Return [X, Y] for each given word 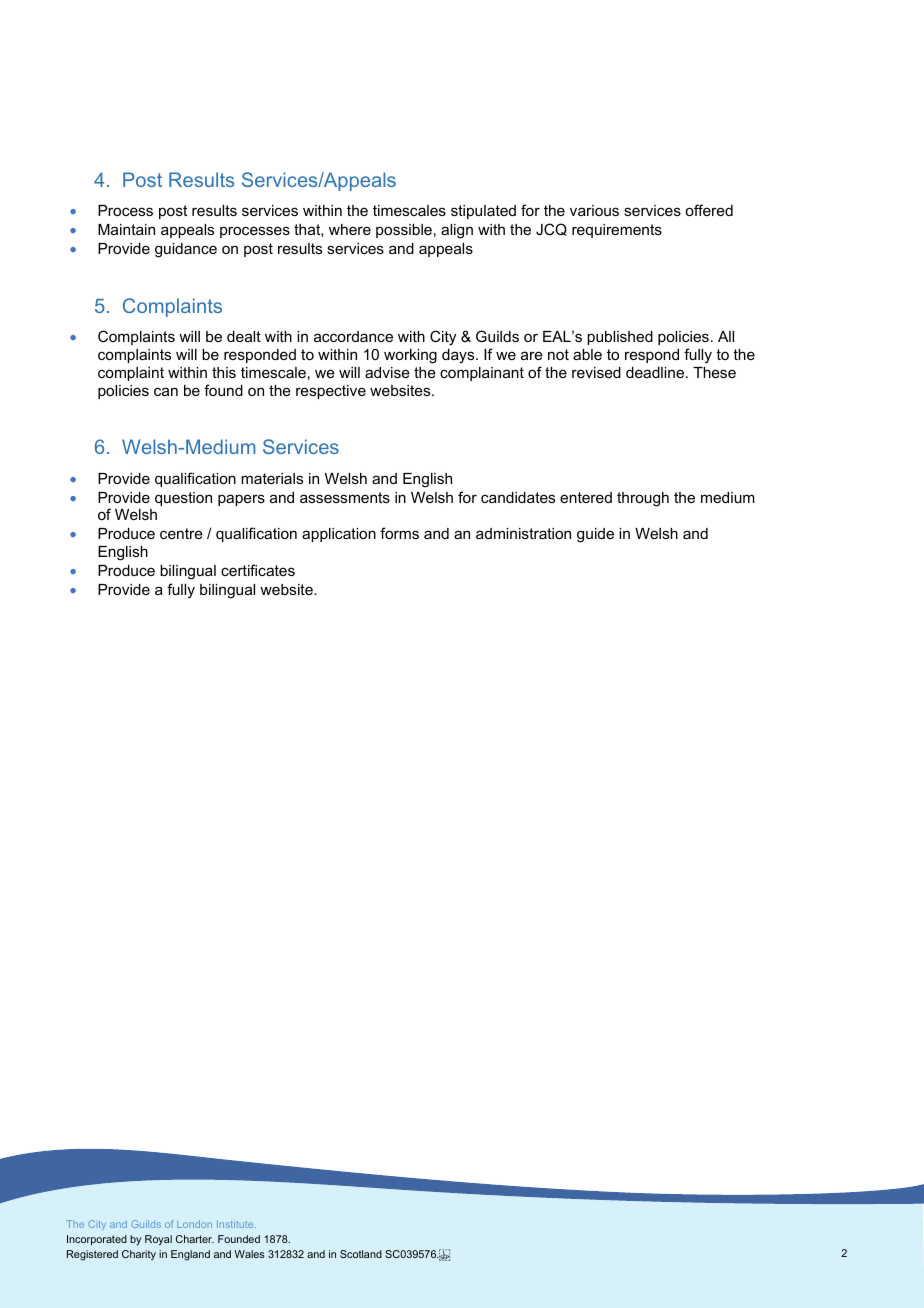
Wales [250, 1254]
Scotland [361, 1254]
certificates [258, 570]
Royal [158, 1240]
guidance [186, 250]
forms [399, 533]
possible [404, 231]
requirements [617, 231]
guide [595, 535]
